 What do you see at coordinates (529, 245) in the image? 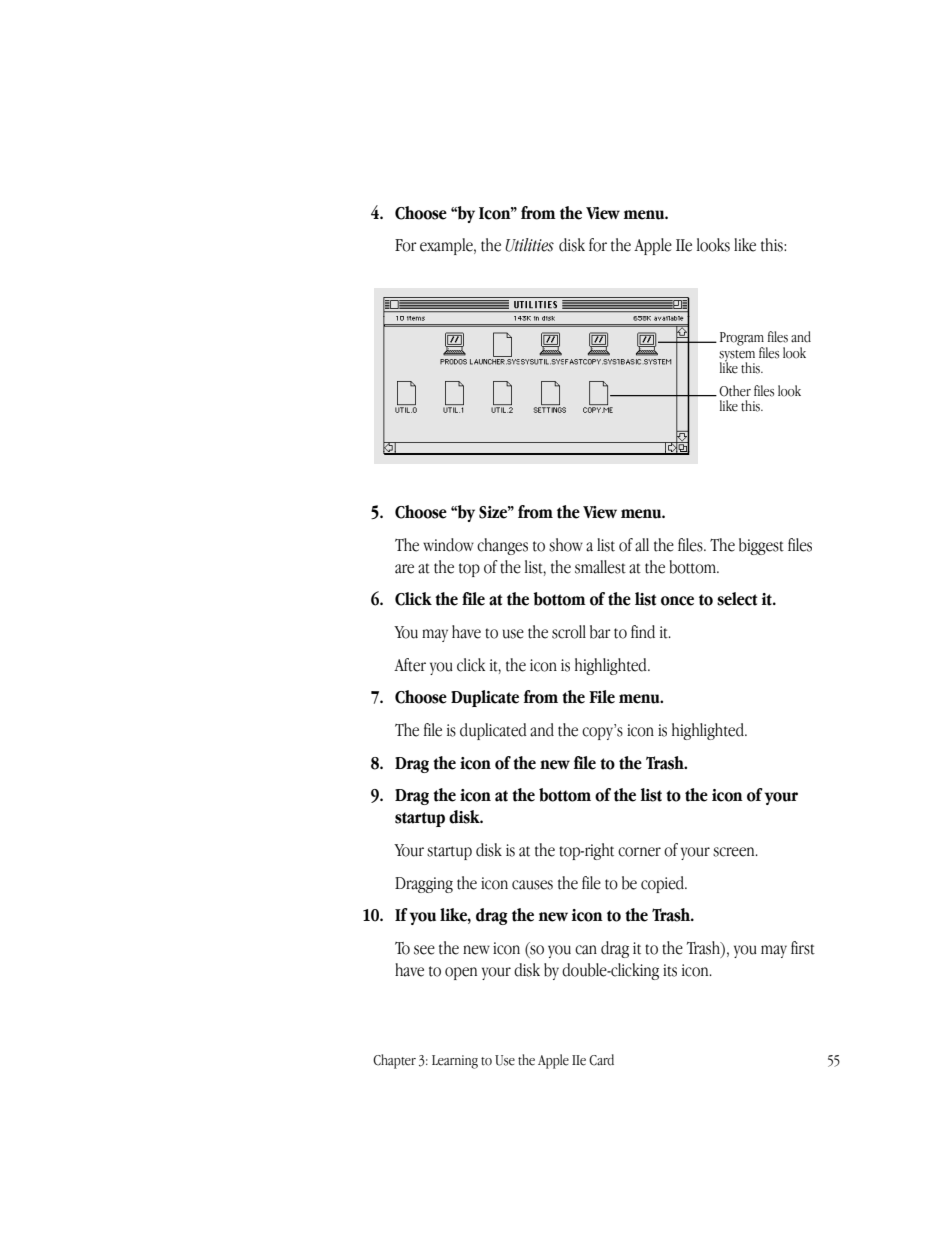
I see `Utilities` at bounding box center [529, 245].
